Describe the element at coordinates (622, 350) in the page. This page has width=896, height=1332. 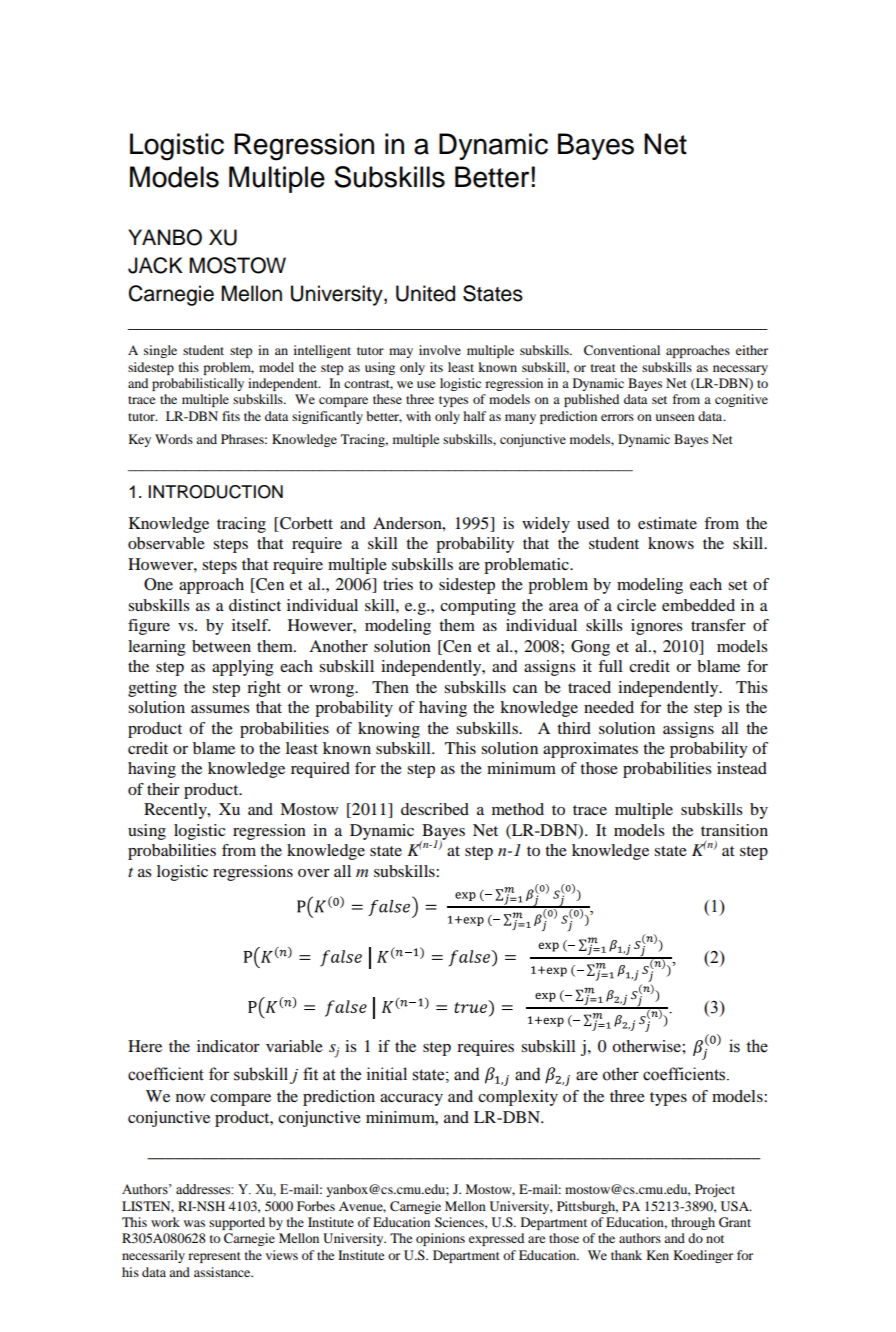
I see `Conventional` at that location.
